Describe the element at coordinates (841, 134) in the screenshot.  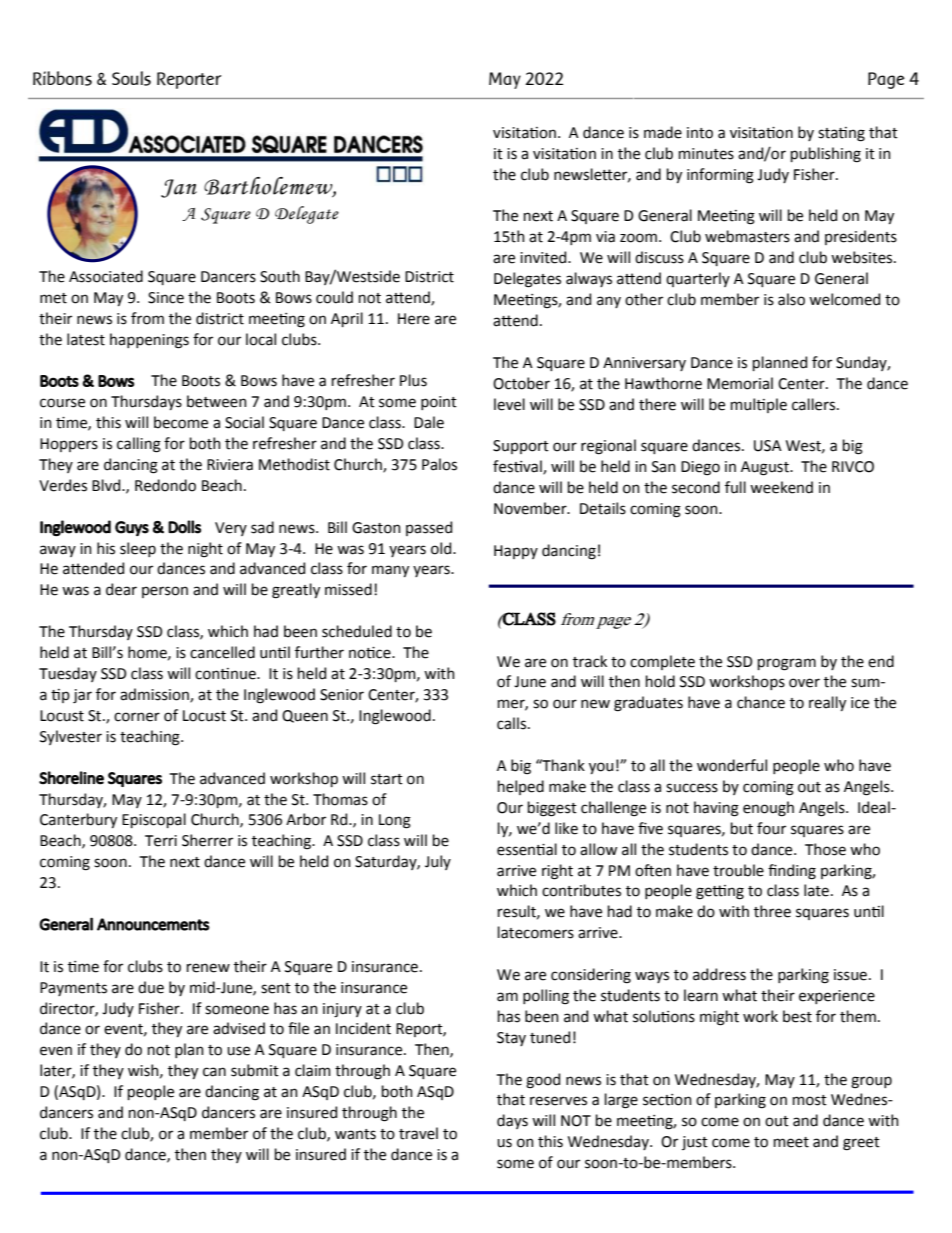
I see `stating` at that location.
